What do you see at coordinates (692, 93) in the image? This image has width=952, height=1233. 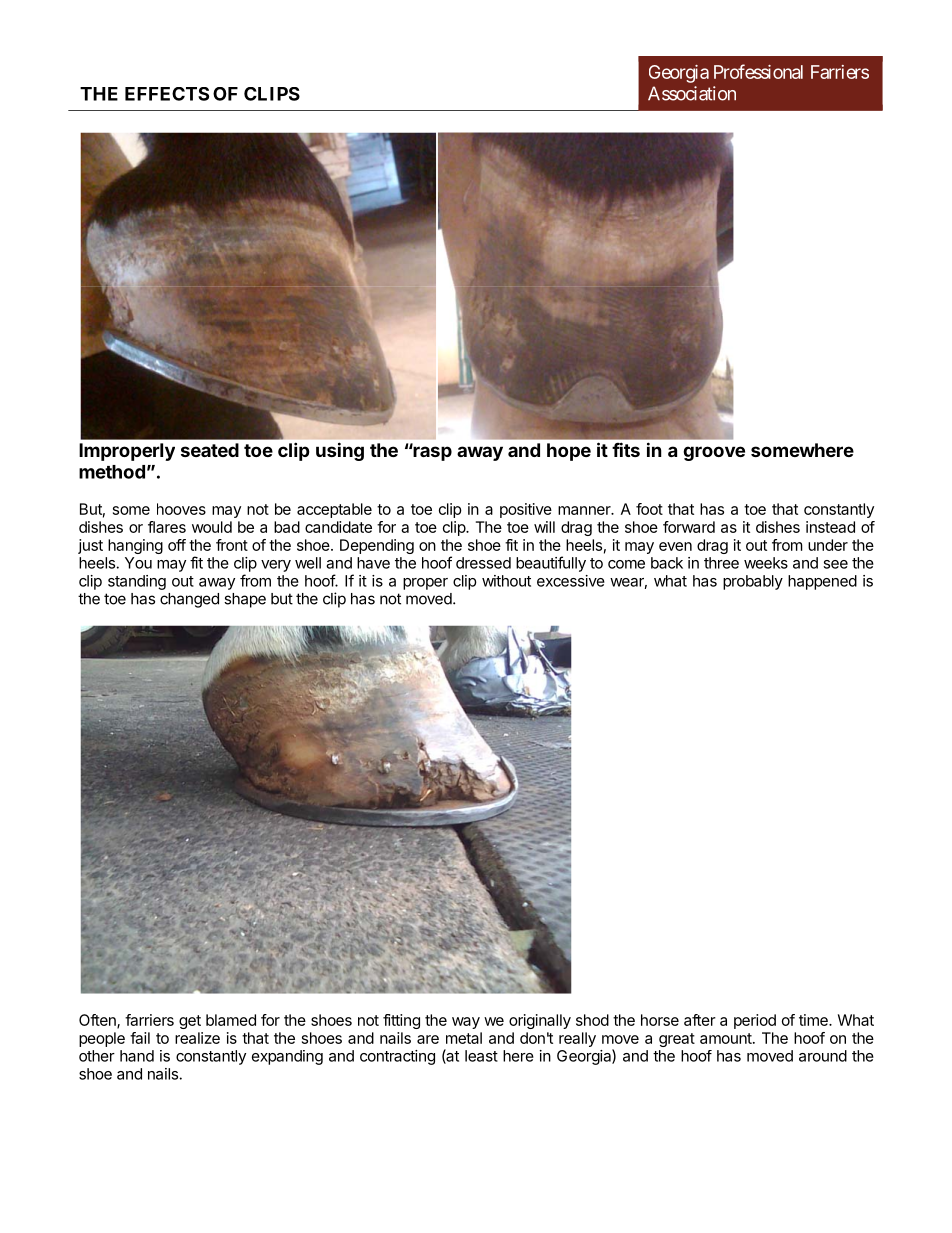 I see `Association` at bounding box center [692, 93].
